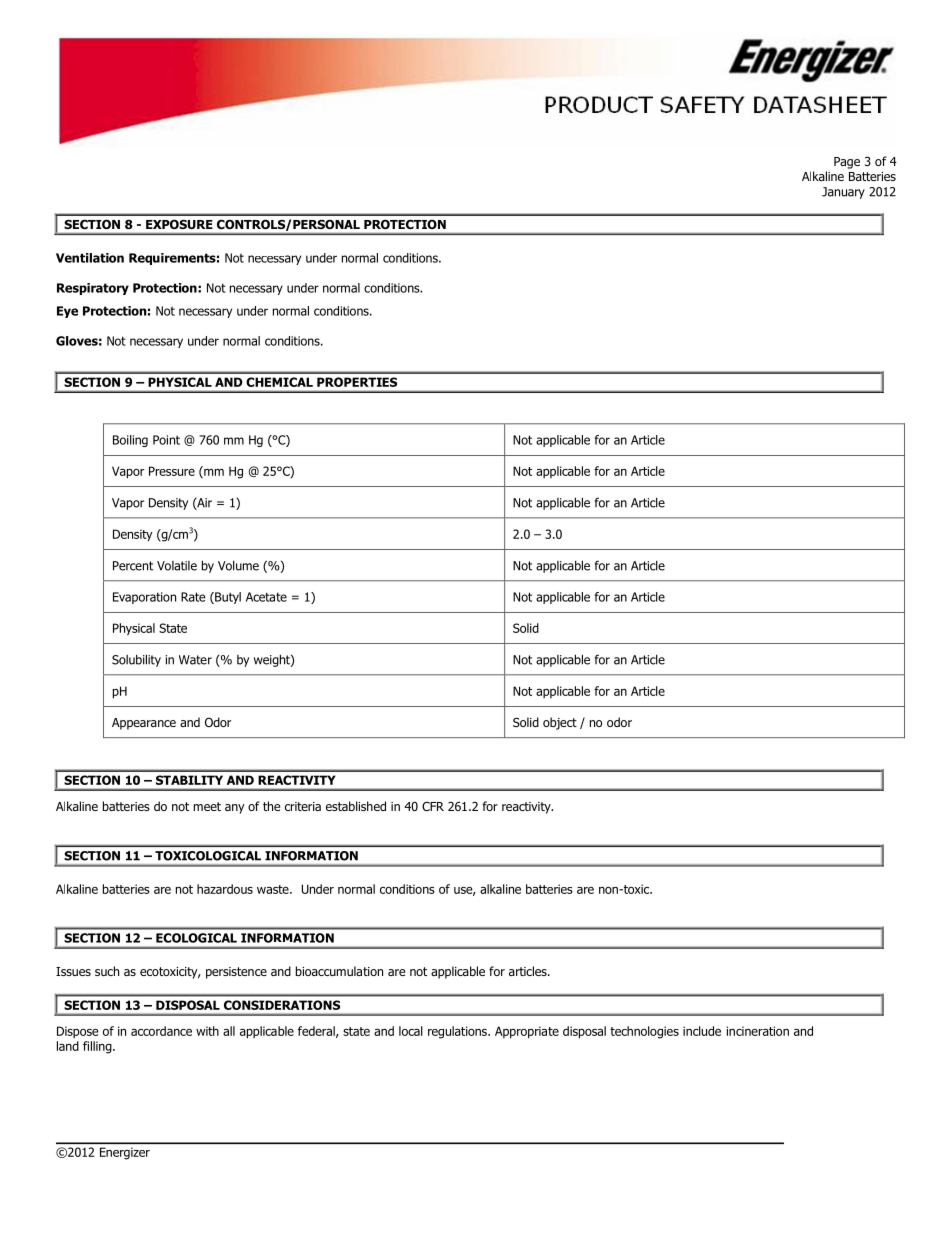 The width and height of the screenshot is (952, 1233). What do you see at coordinates (757, 1031) in the screenshot?
I see `incineration` at bounding box center [757, 1031].
